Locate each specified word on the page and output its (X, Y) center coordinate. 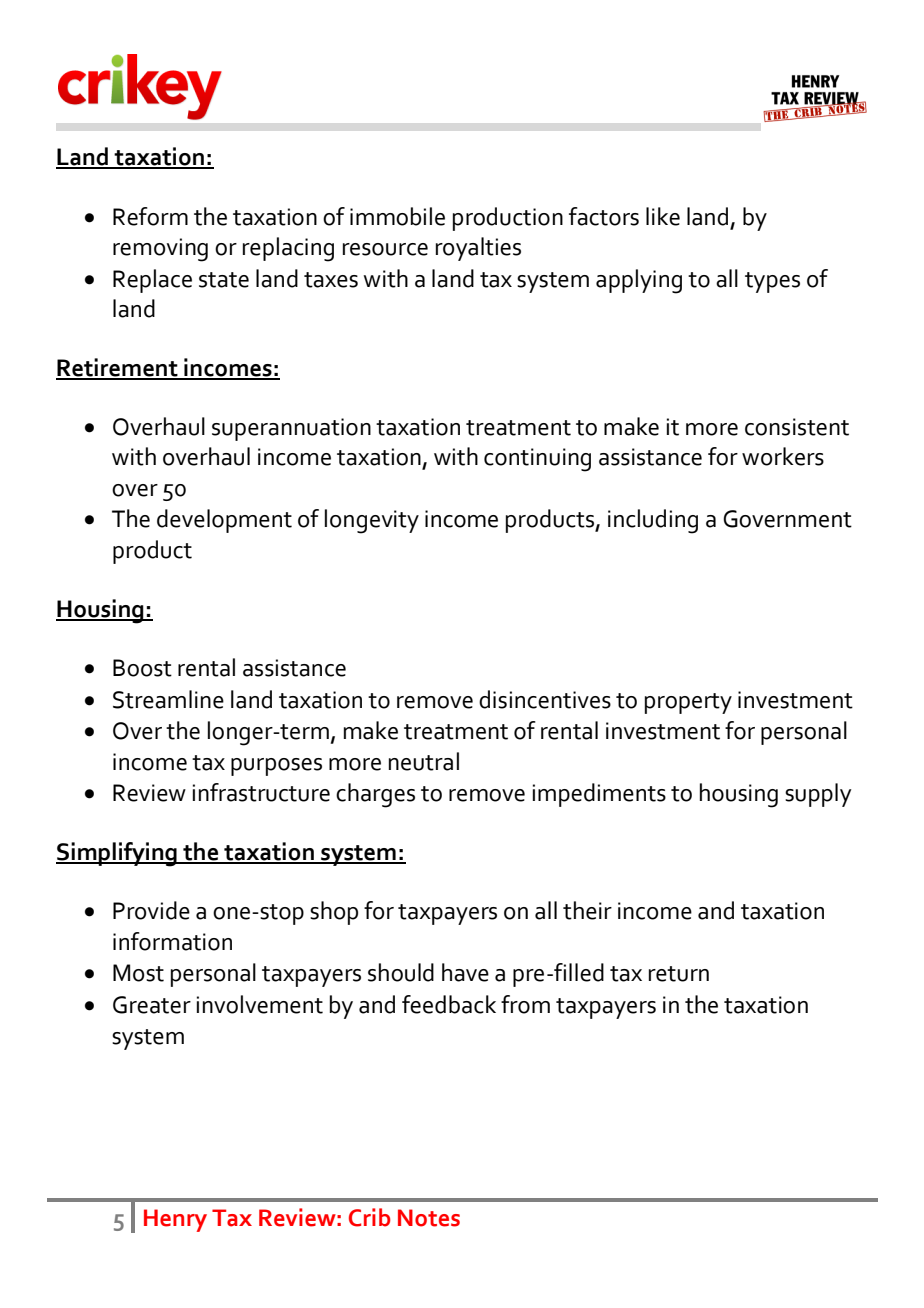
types (772, 282)
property (688, 703)
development (224, 521)
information (172, 941)
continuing (537, 460)
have (465, 972)
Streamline (168, 699)
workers (783, 456)
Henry (175, 1220)
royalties (478, 249)
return (679, 974)
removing (160, 250)
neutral (424, 761)
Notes (429, 1218)
